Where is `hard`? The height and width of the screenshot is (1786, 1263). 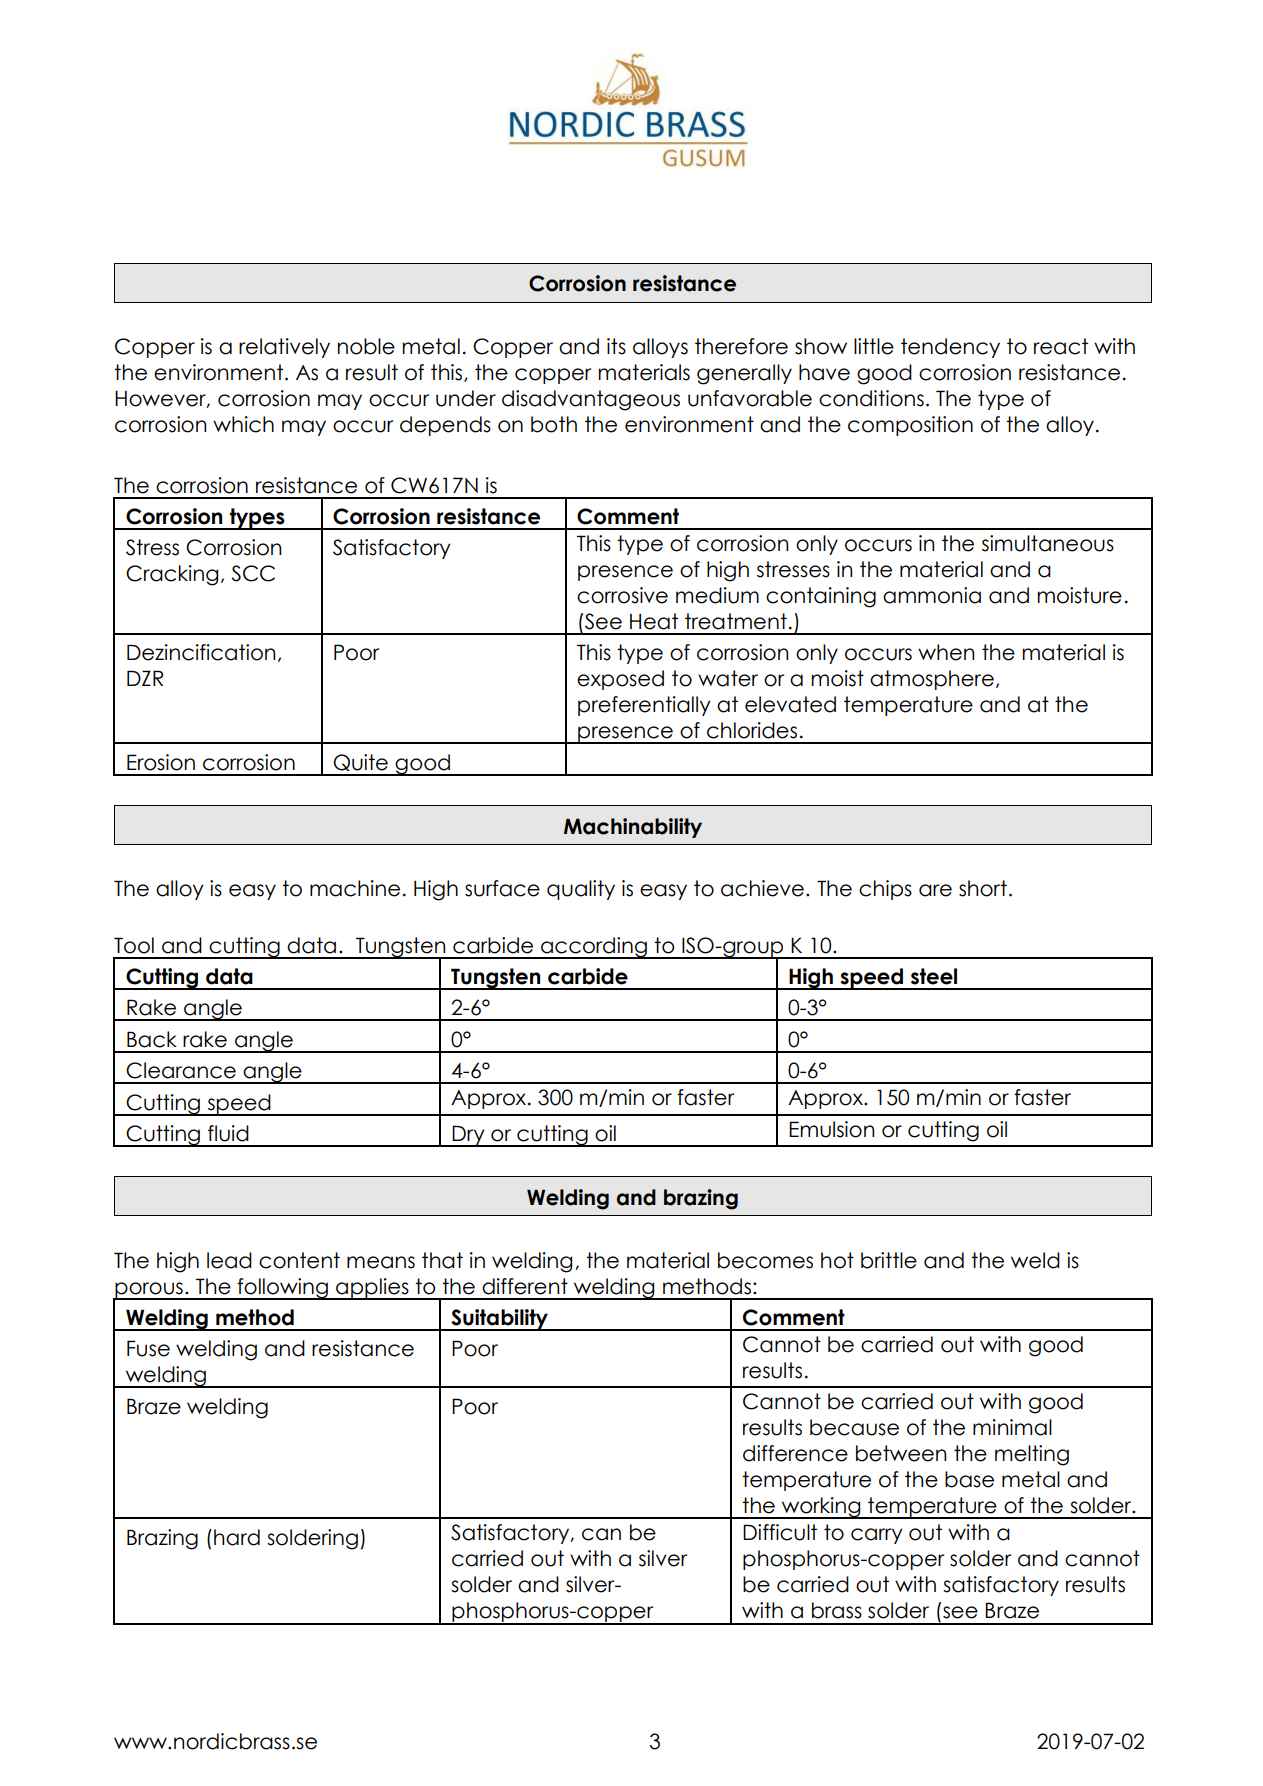
hard is located at coordinates (237, 1537).
